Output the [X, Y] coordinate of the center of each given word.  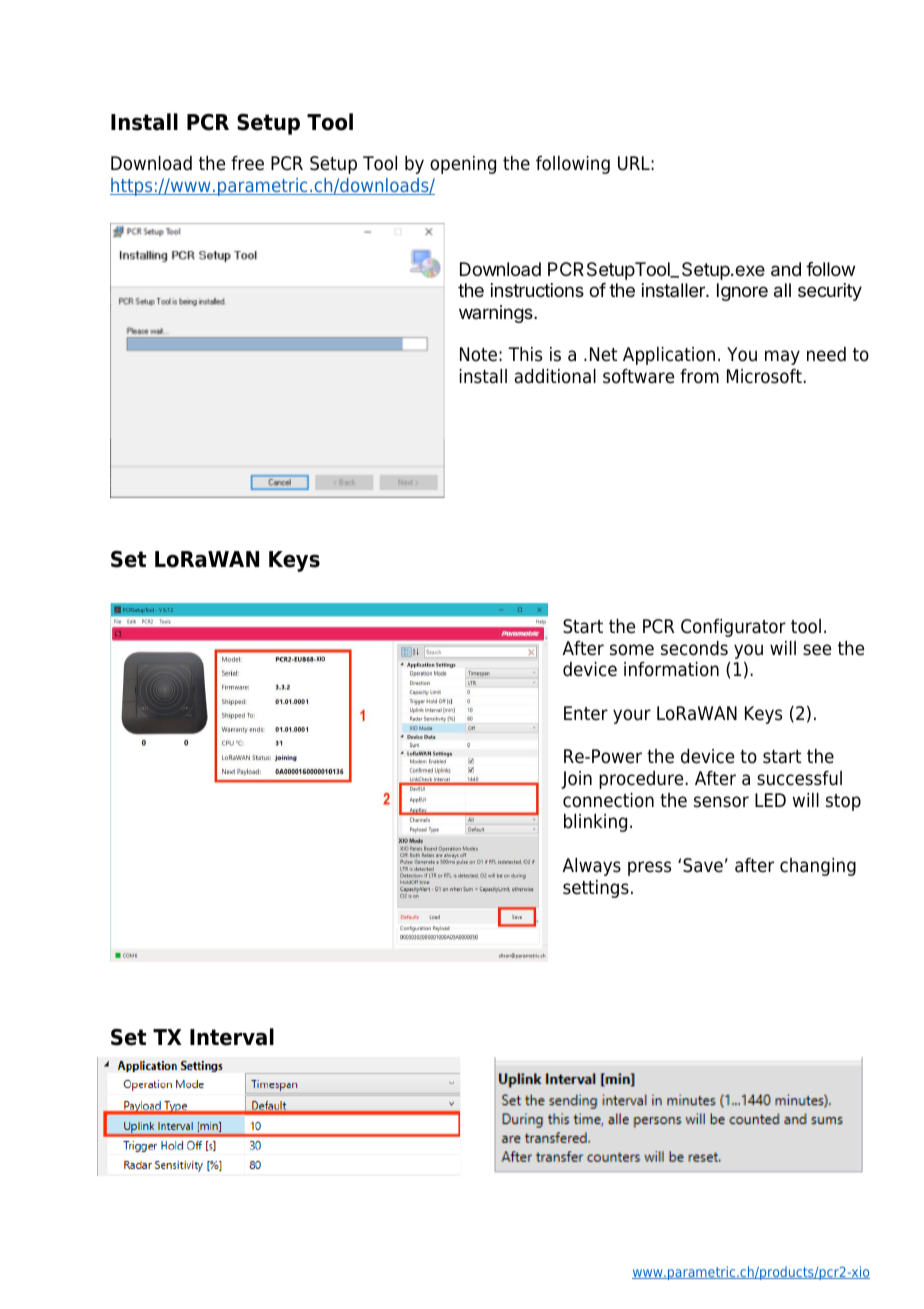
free [247, 163]
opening [463, 165]
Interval [232, 1037]
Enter [586, 713]
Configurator [733, 628]
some [632, 650]
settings [596, 889]
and [786, 269]
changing [818, 867]
